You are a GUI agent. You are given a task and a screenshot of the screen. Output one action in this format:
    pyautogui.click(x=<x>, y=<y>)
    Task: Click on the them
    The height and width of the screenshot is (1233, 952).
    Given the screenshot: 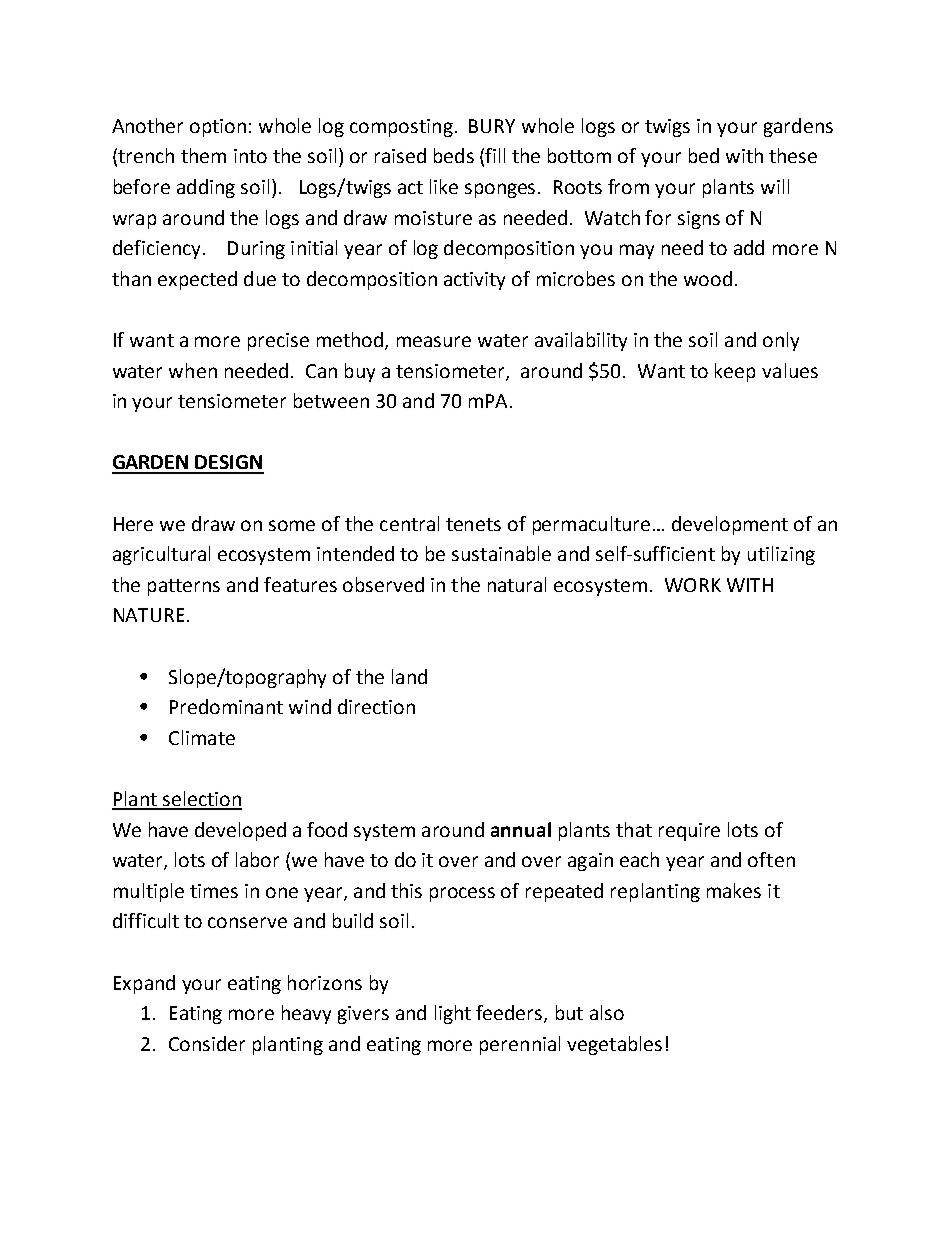 What is the action you would take?
    pyautogui.click(x=203, y=155)
